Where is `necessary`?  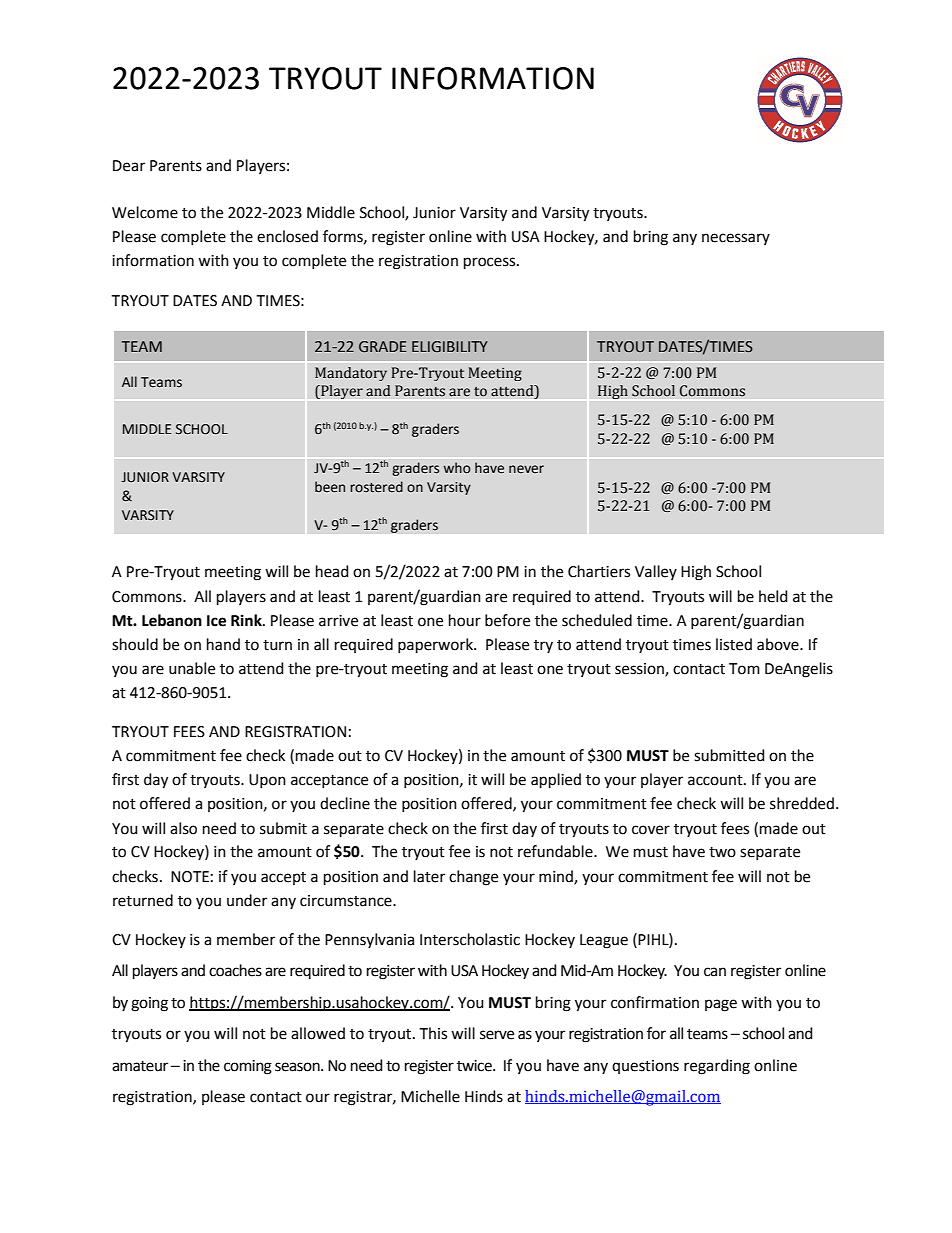 necessary is located at coordinates (736, 239).
